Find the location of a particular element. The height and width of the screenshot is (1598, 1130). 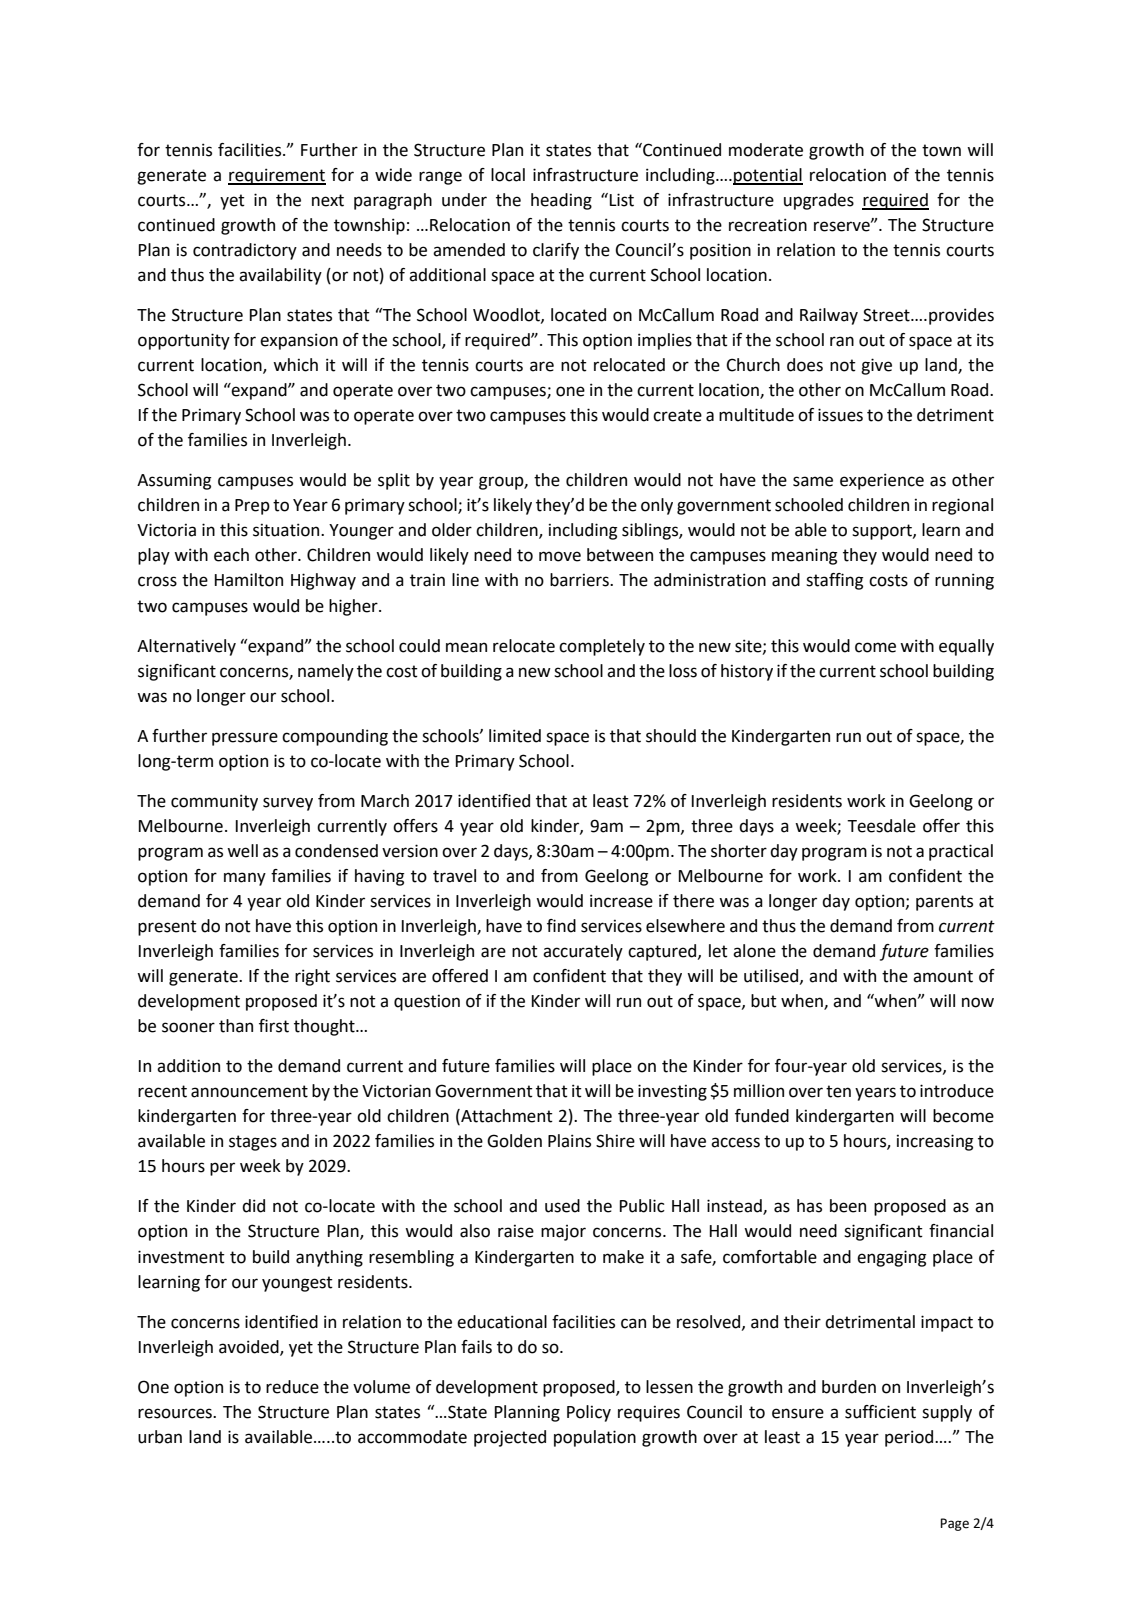

increase is located at coordinates (621, 901).
